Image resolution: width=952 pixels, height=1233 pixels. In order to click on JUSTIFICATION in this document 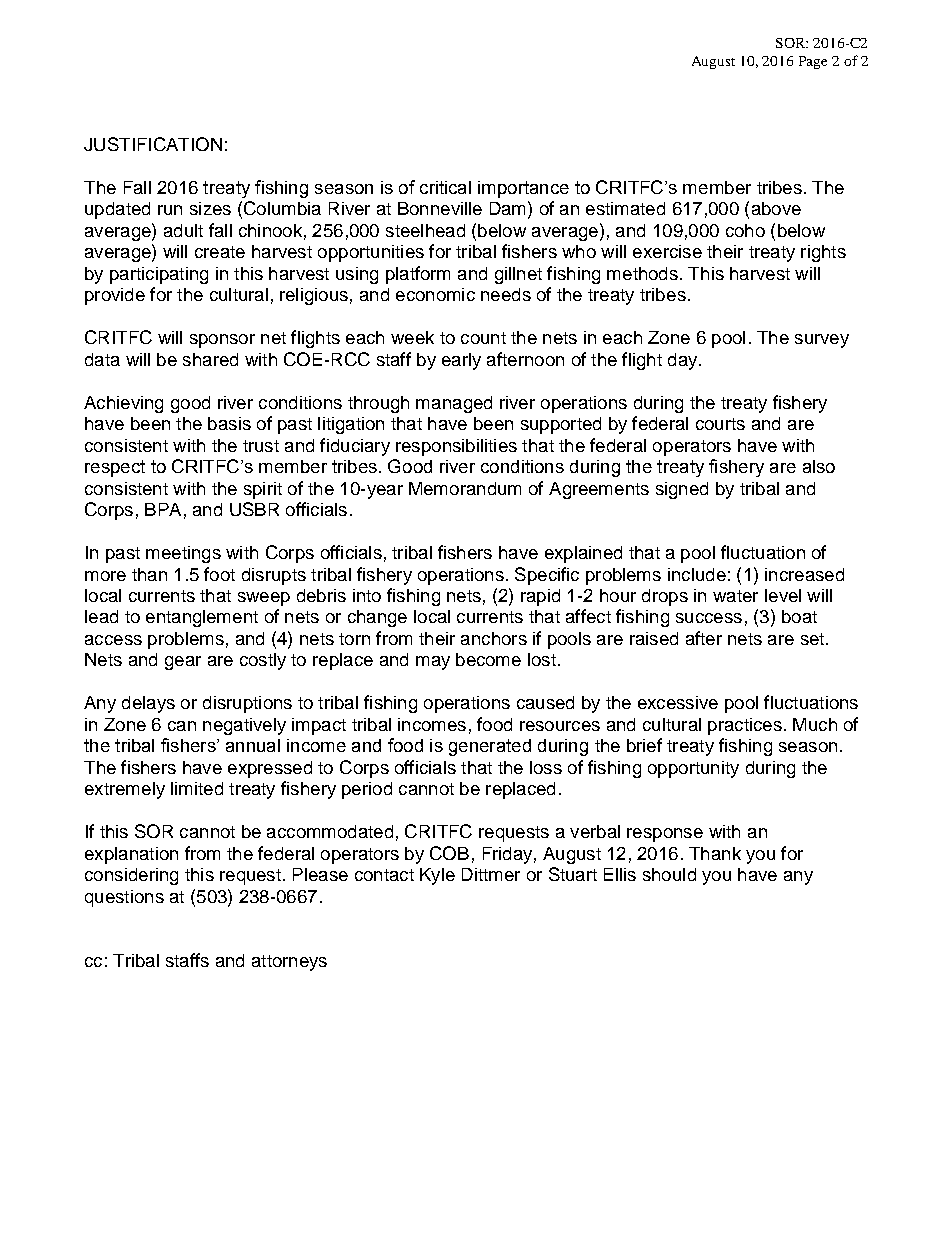, I will do `click(153, 144)`.
